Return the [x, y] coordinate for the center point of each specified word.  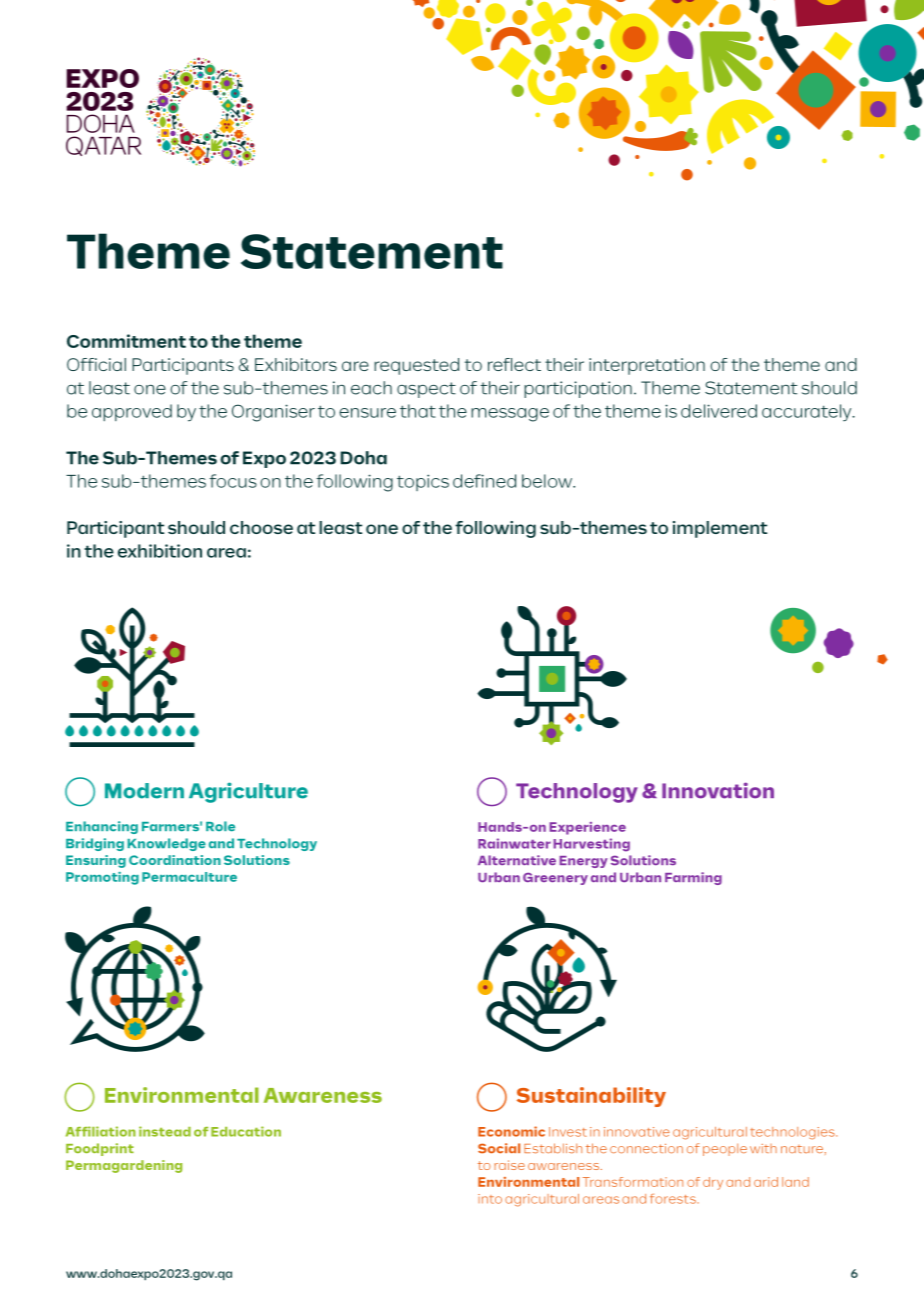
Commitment [126, 341]
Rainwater [514, 843]
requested [416, 366]
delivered [719, 411]
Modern [144, 791]
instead [165, 1131]
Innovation [718, 790]
